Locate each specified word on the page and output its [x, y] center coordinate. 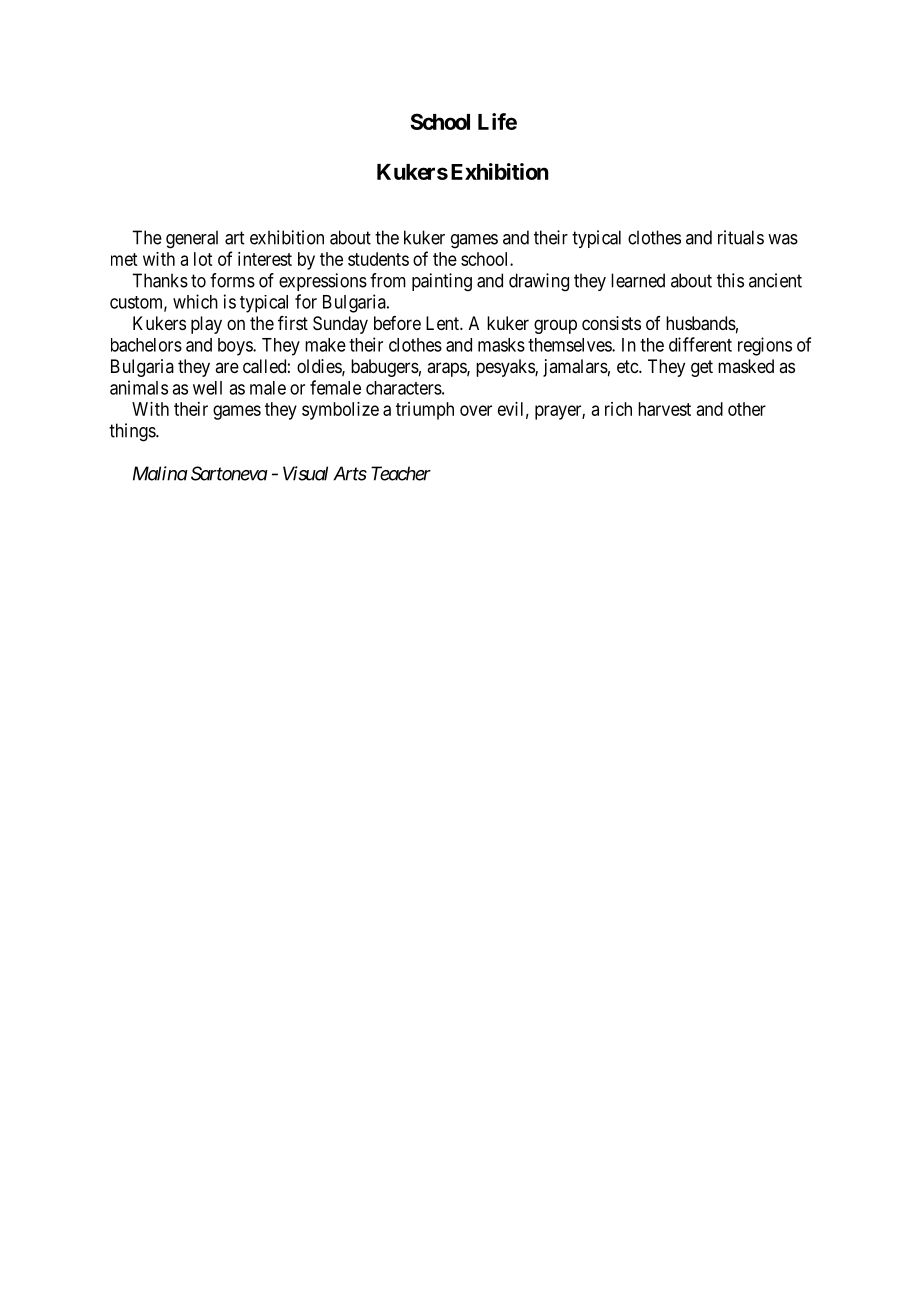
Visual [305, 473]
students [378, 259]
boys [236, 347]
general [192, 239]
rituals [741, 237]
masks [501, 345]
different [700, 344]
